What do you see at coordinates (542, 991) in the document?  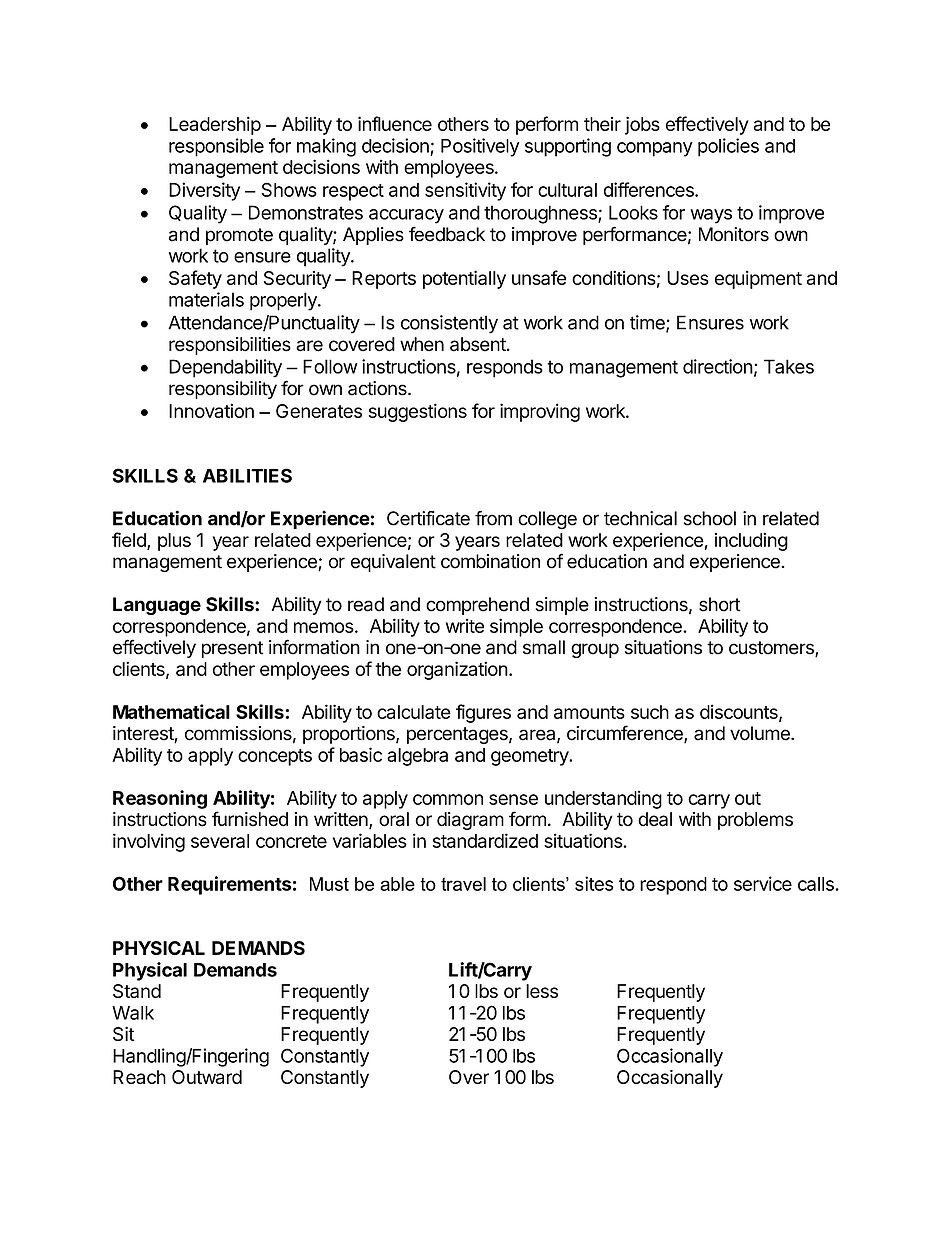 I see `less` at bounding box center [542, 991].
